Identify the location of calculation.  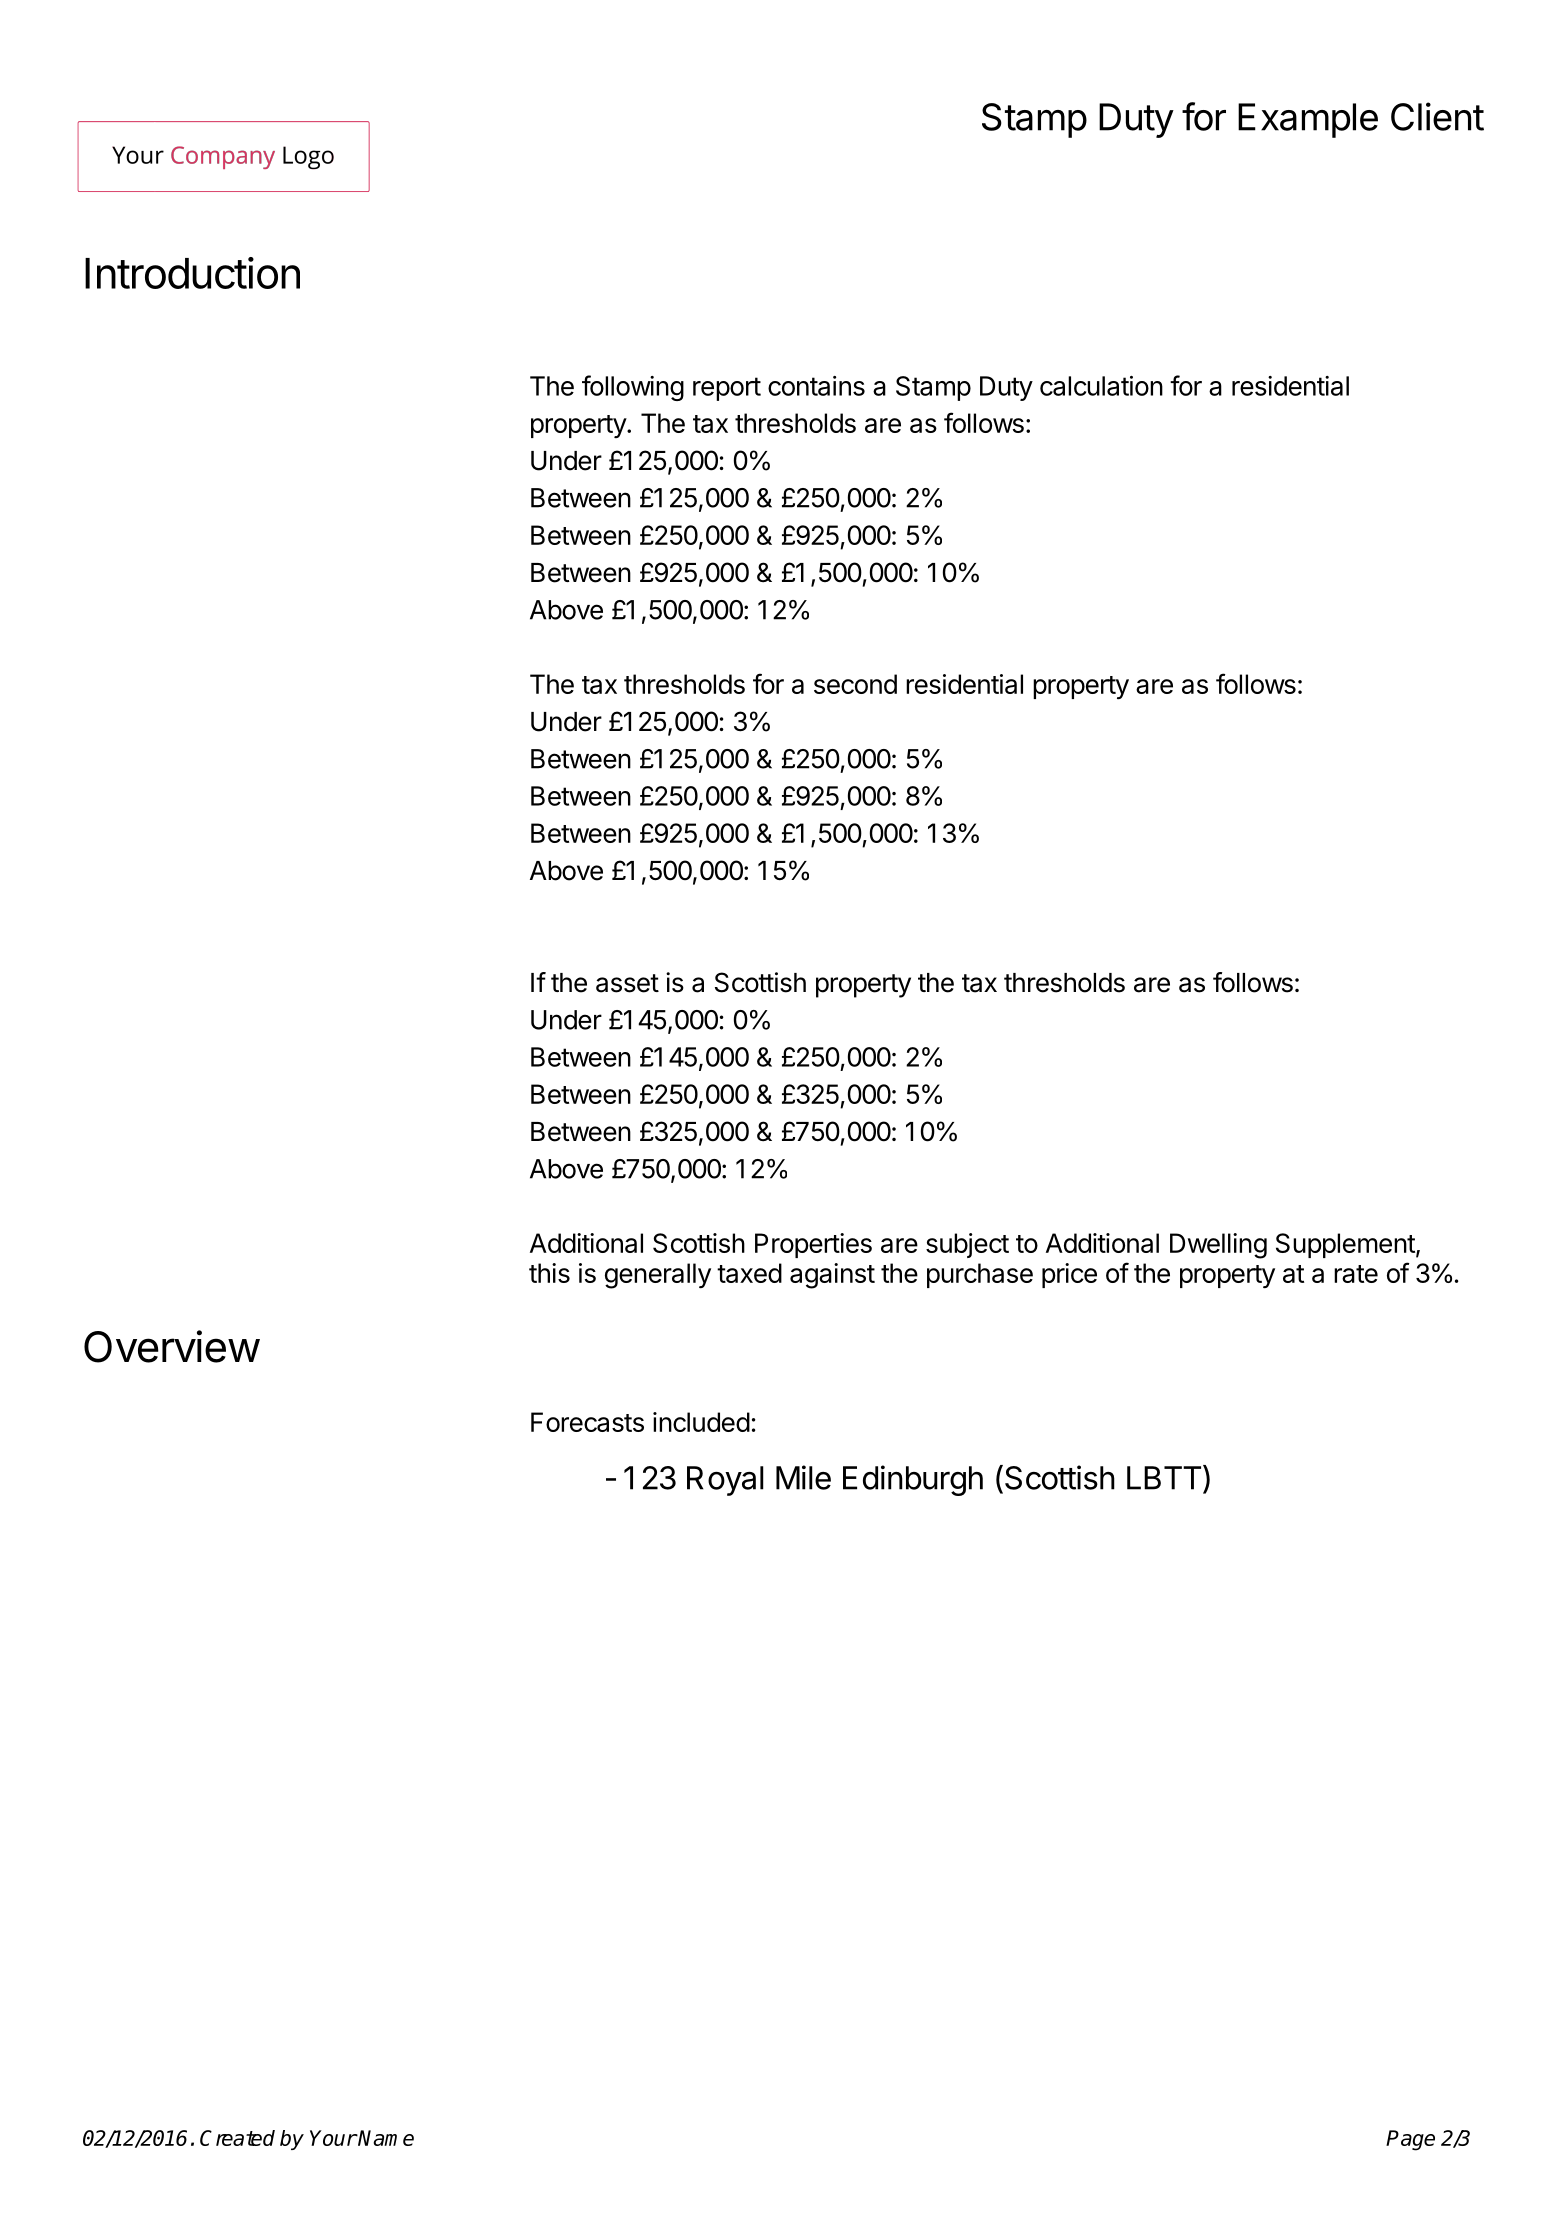
(1101, 386).
